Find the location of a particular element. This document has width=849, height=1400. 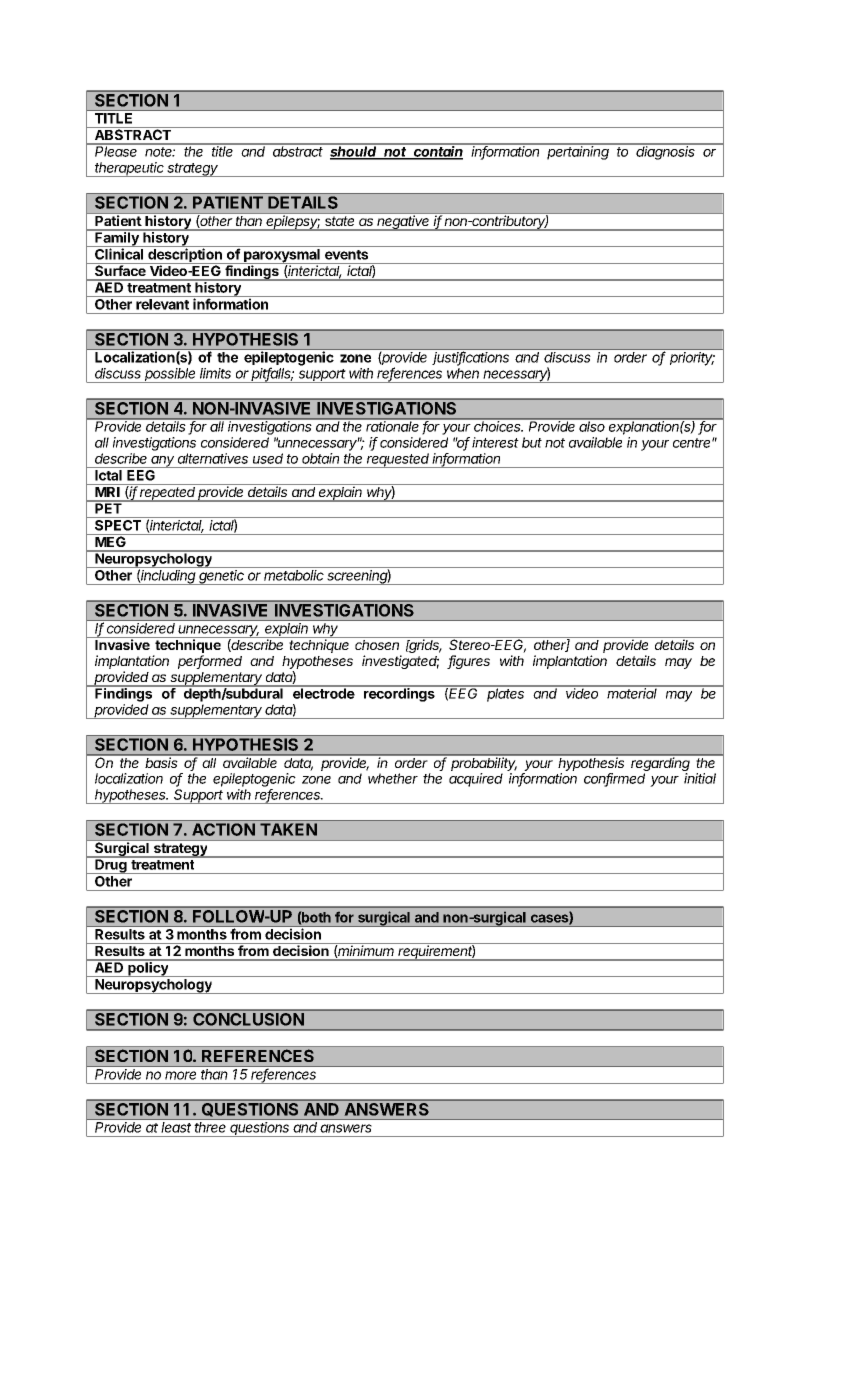

acquired is located at coordinates (476, 780).
